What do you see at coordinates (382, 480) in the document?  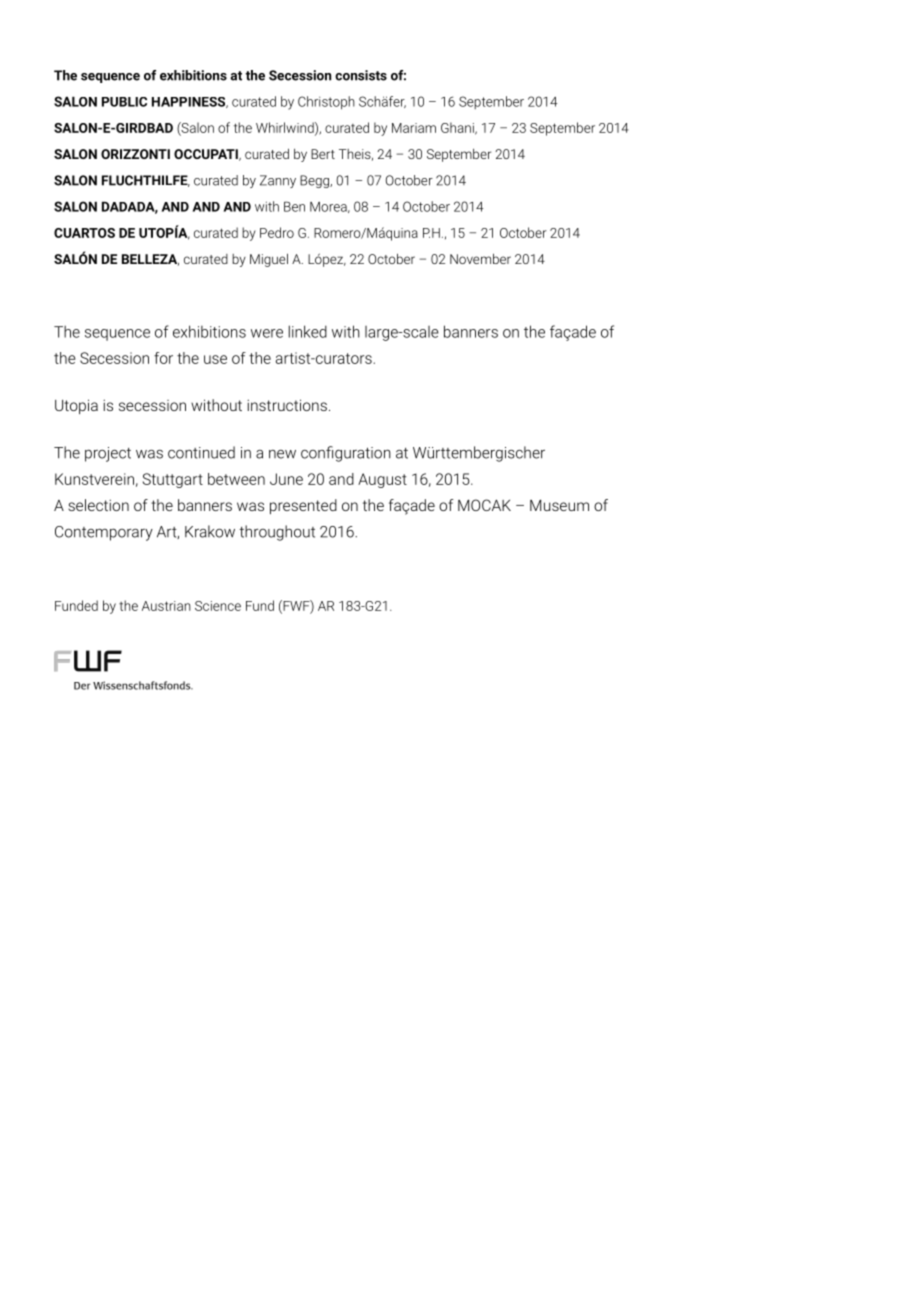 I see `August` at bounding box center [382, 480].
